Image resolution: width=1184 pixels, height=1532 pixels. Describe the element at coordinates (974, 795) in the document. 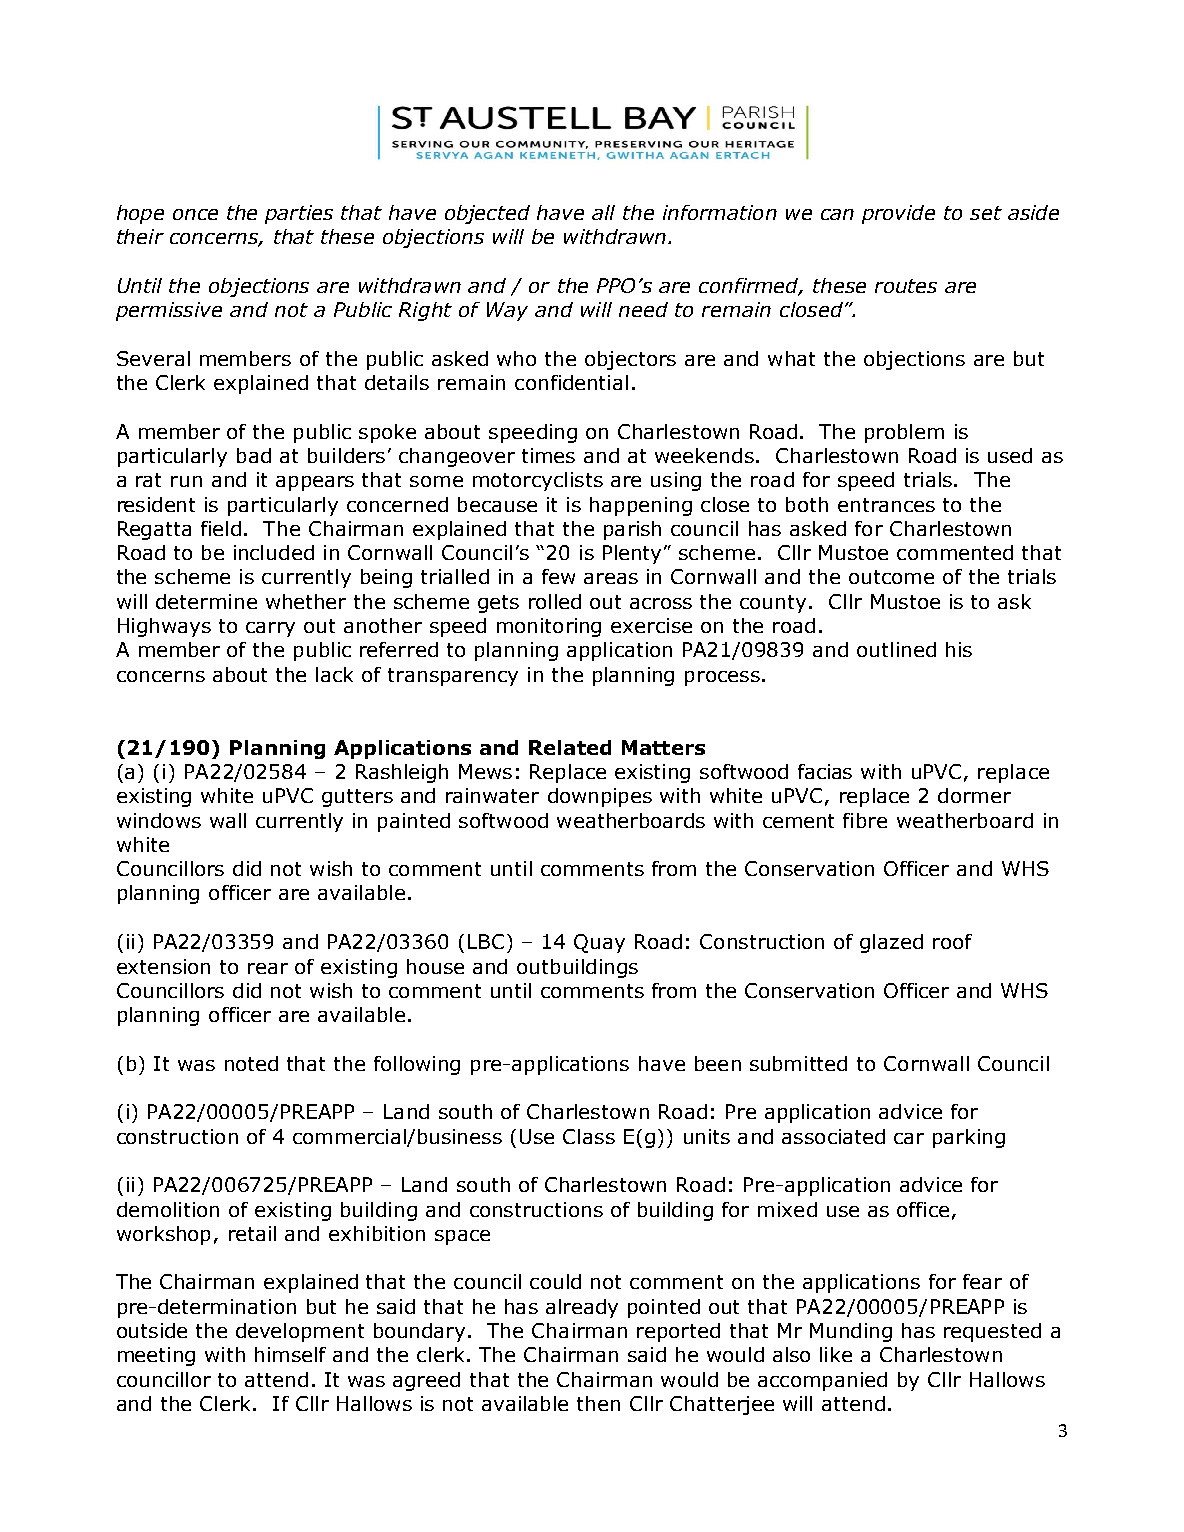

I see `dormer` at that location.
